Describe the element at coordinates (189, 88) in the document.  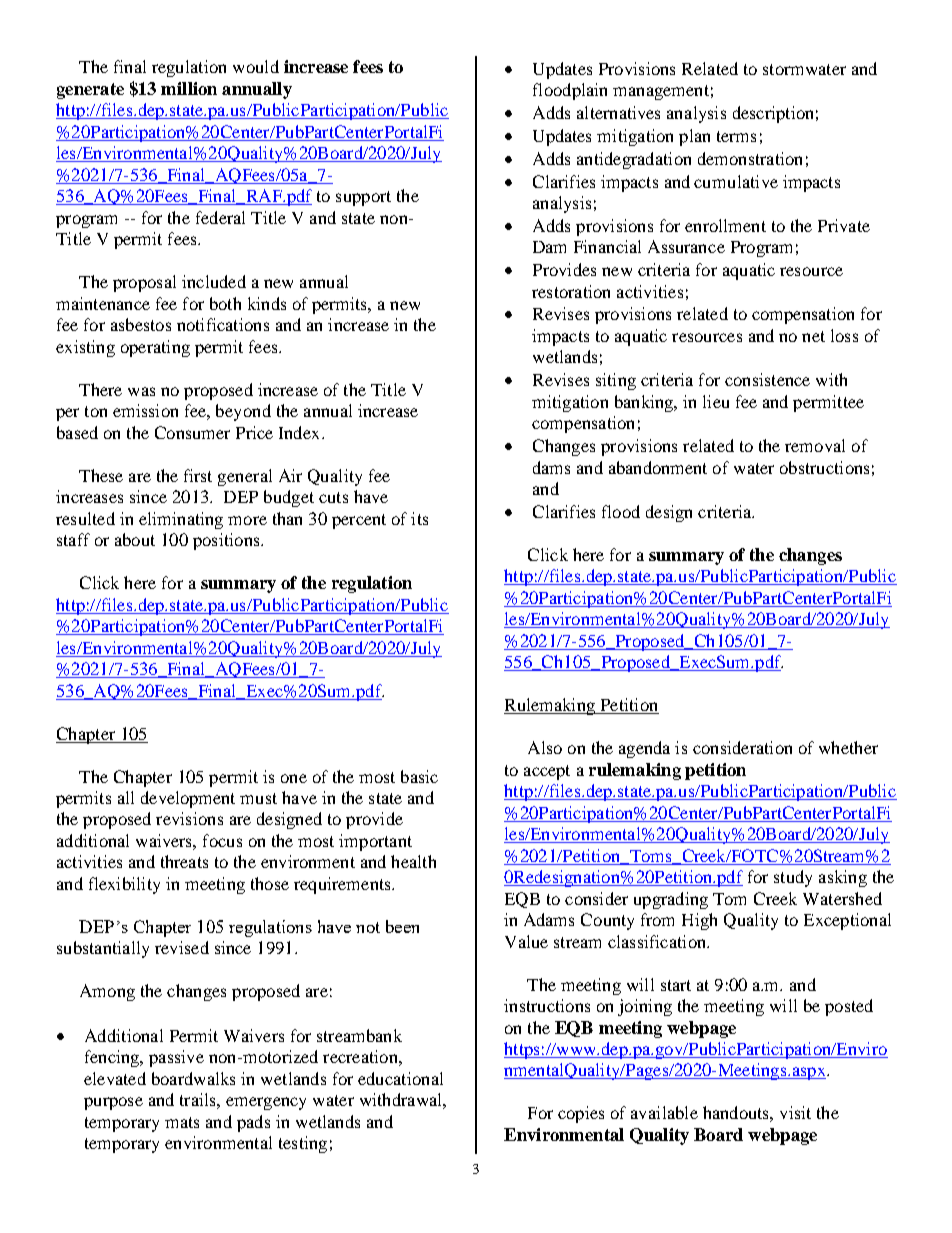
I see `million` at that location.
